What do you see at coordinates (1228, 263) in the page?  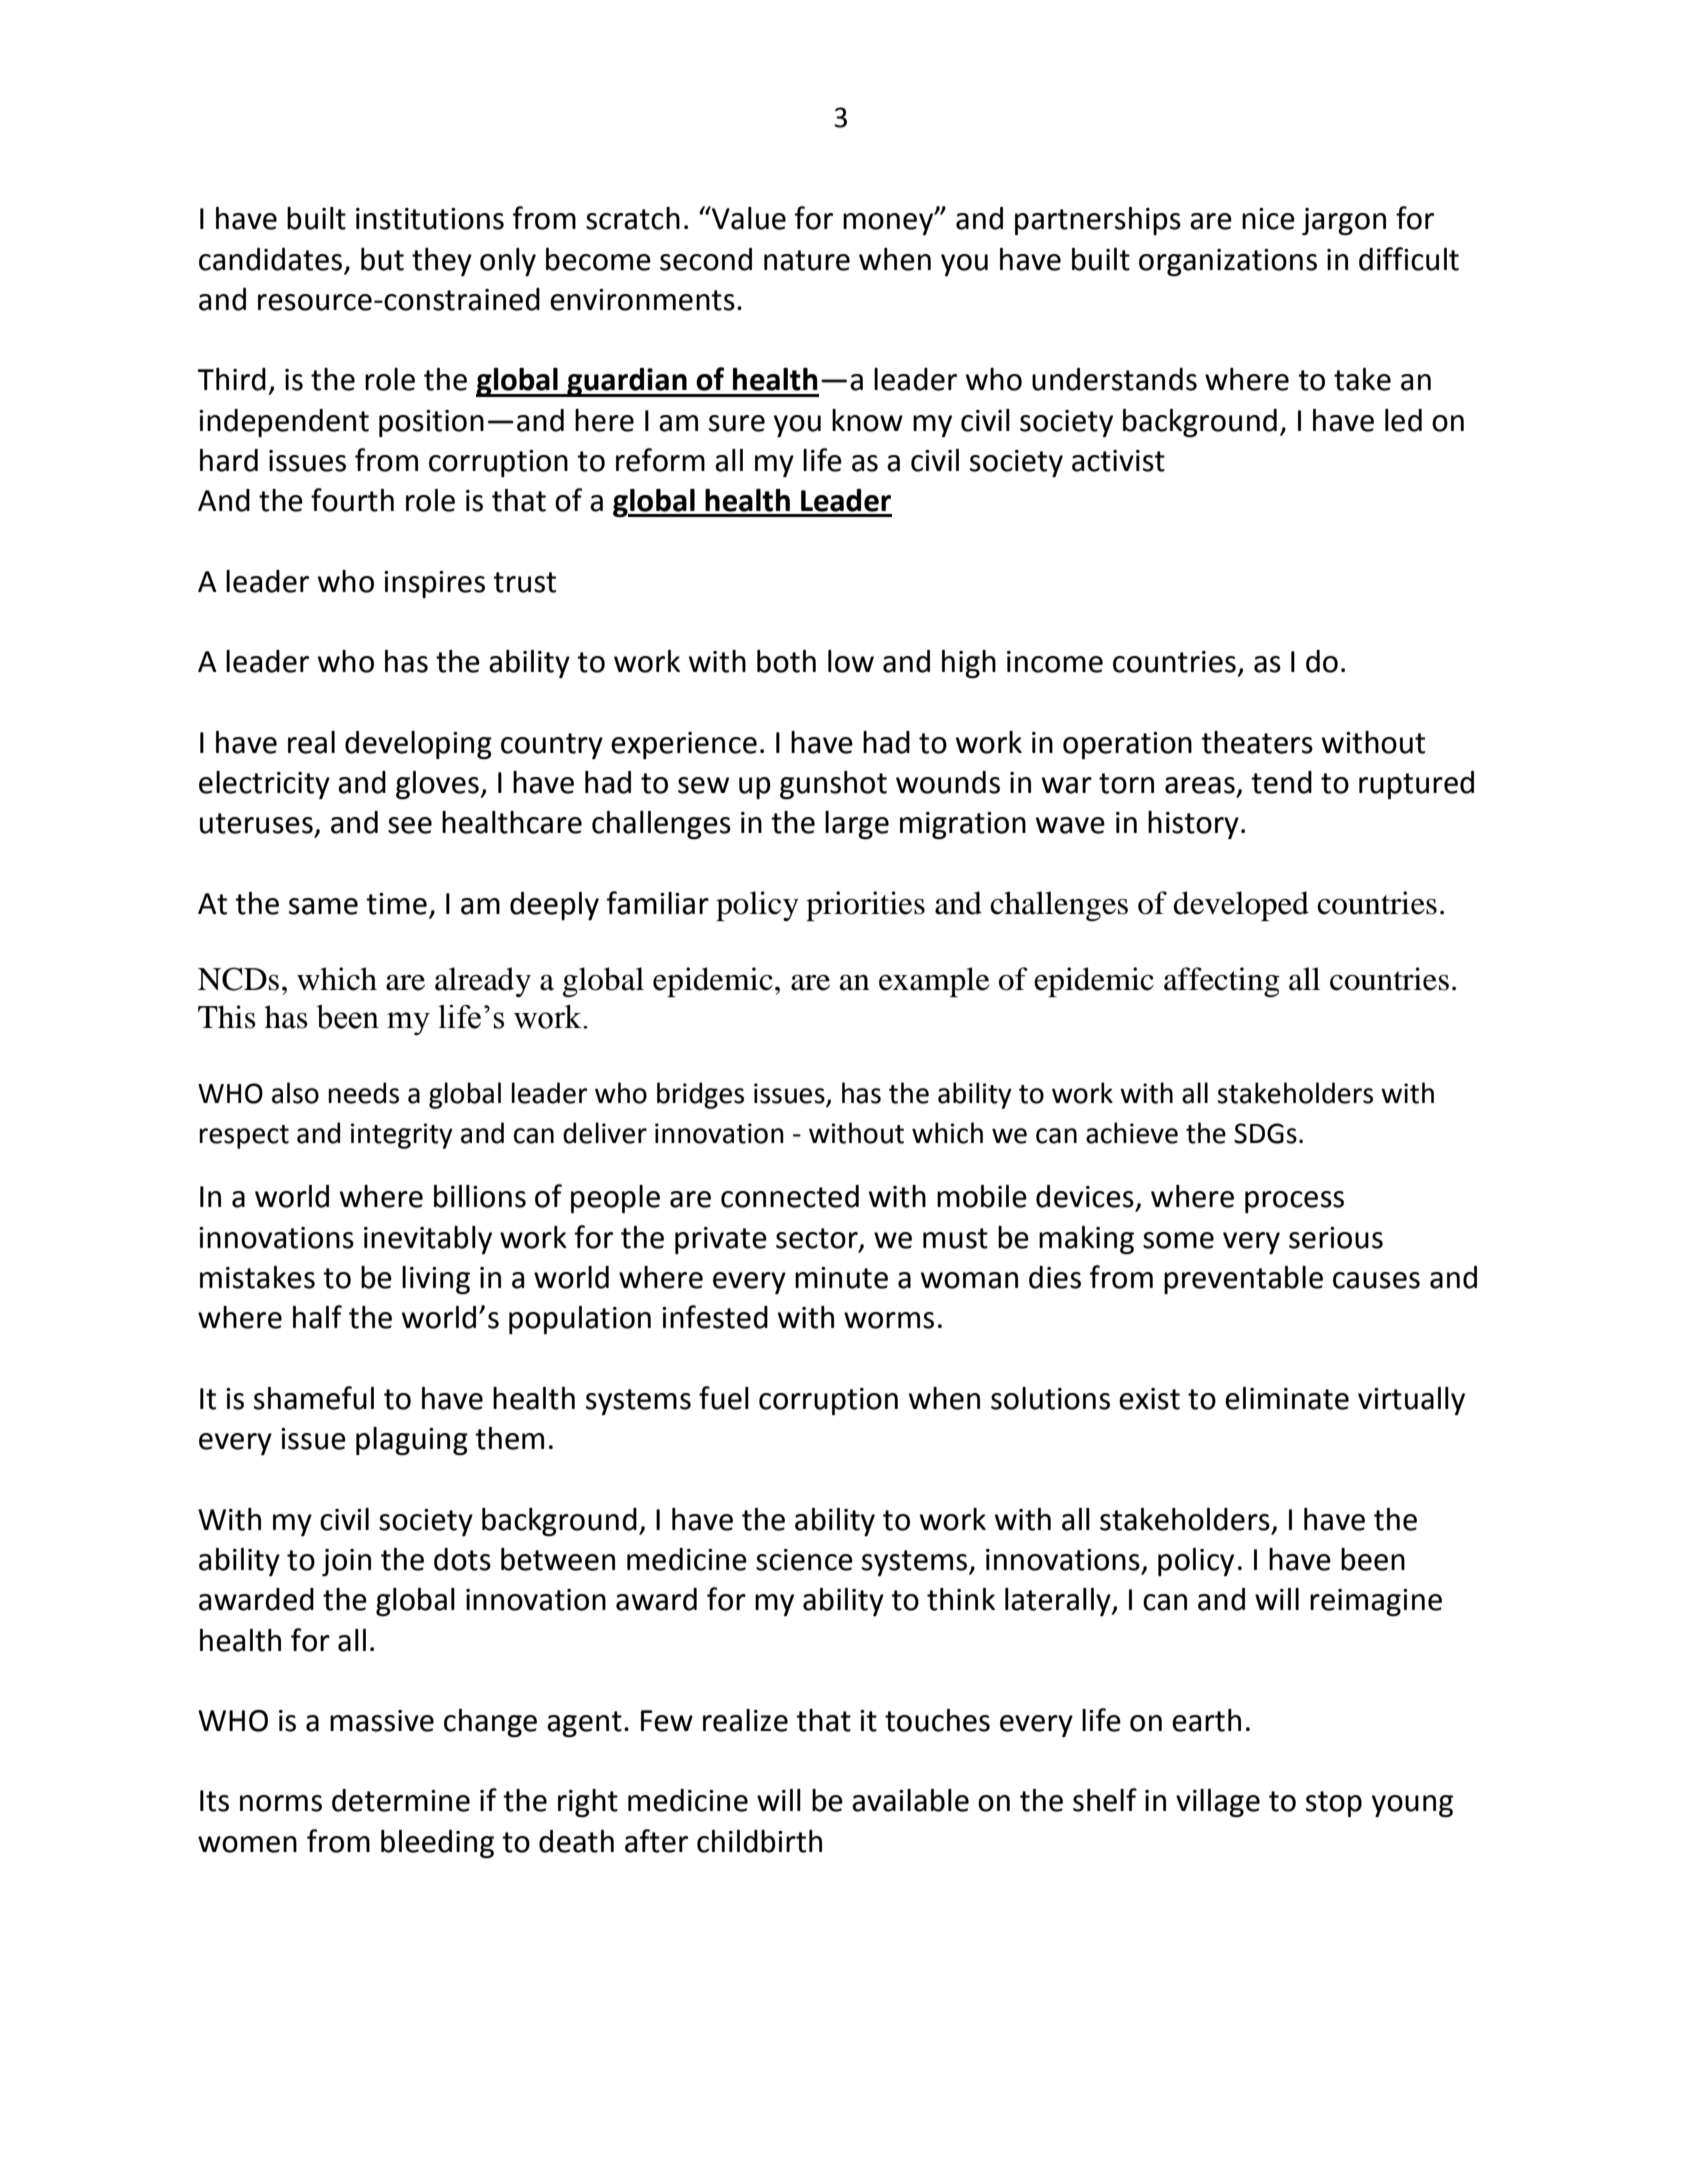 I see `organizations` at bounding box center [1228, 263].
